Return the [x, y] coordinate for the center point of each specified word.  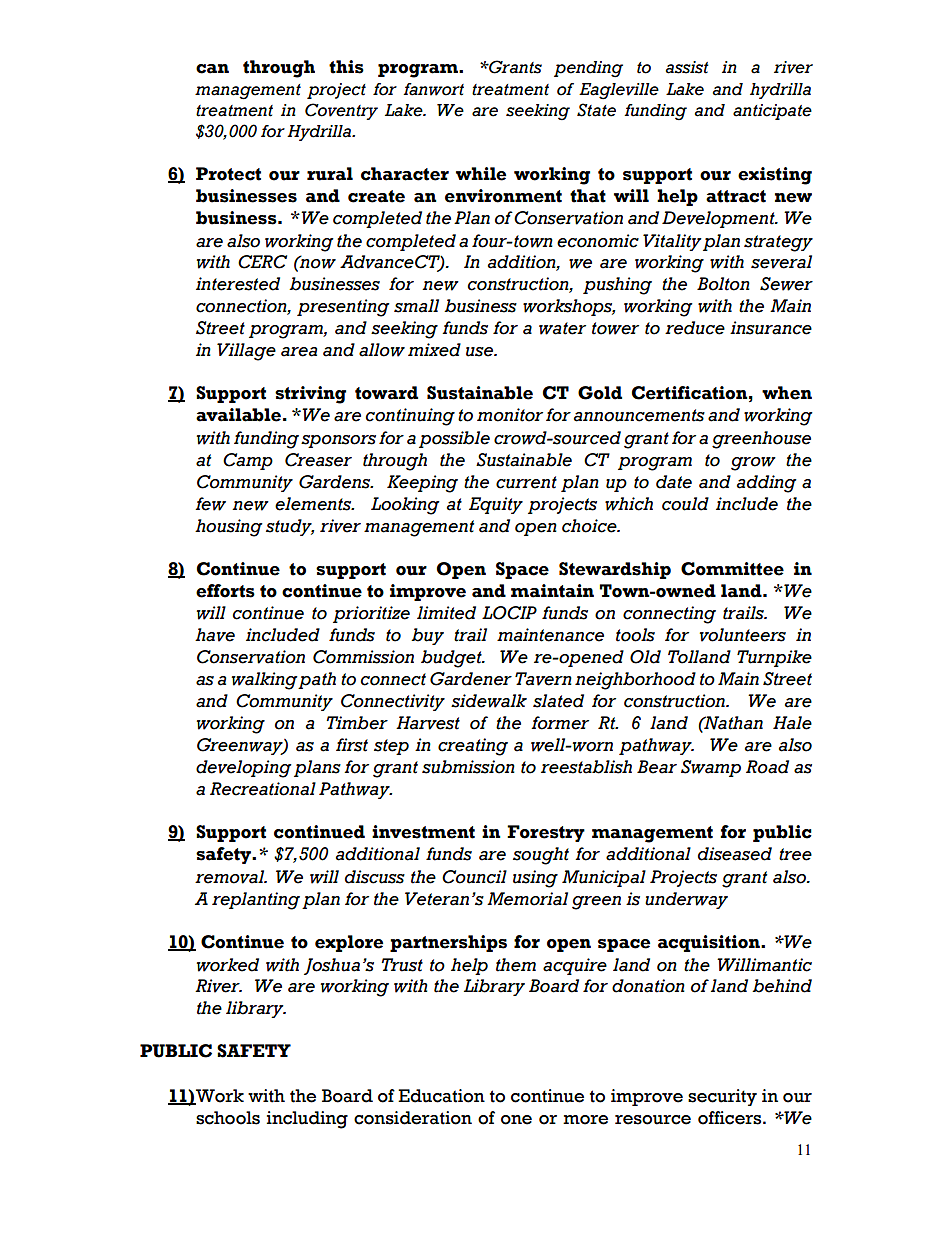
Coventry [341, 111]
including [307, 1120]
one [516, 1120]
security [722, 1097]
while [481, 174]
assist [687, 67]
